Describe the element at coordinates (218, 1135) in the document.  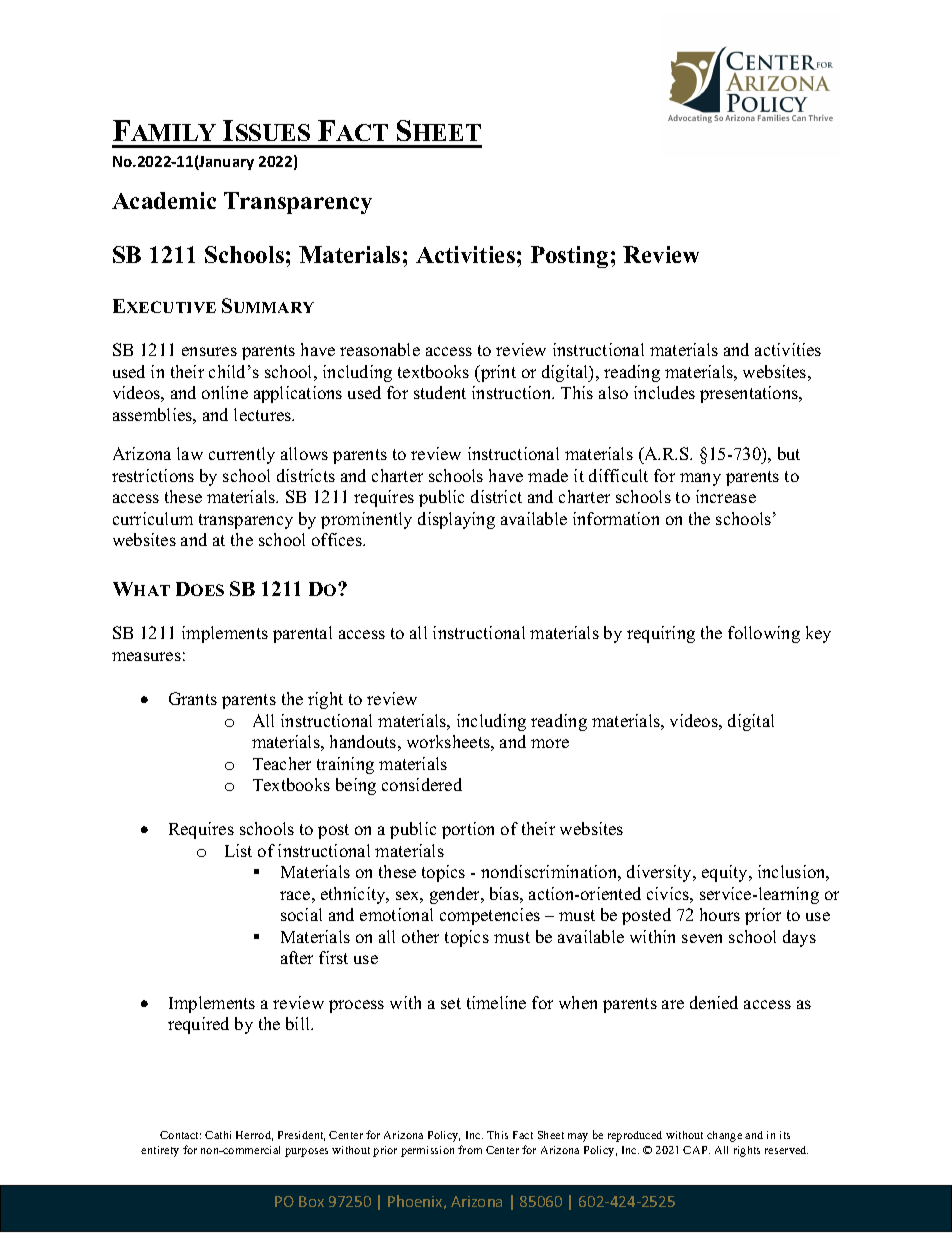
I see `Cathi` at that location.
